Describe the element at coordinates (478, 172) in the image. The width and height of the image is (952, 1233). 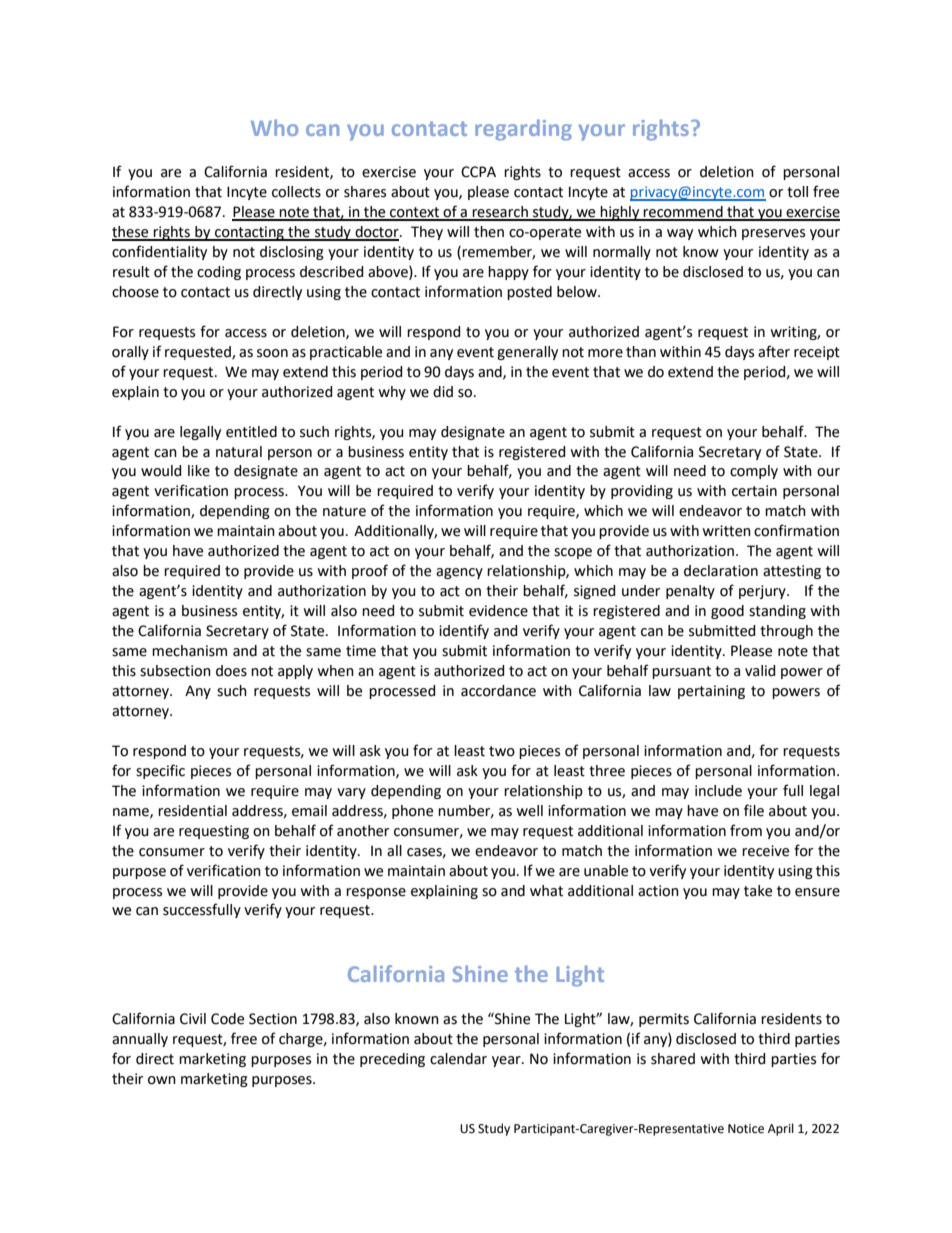
I see `CCPA` at that location.
